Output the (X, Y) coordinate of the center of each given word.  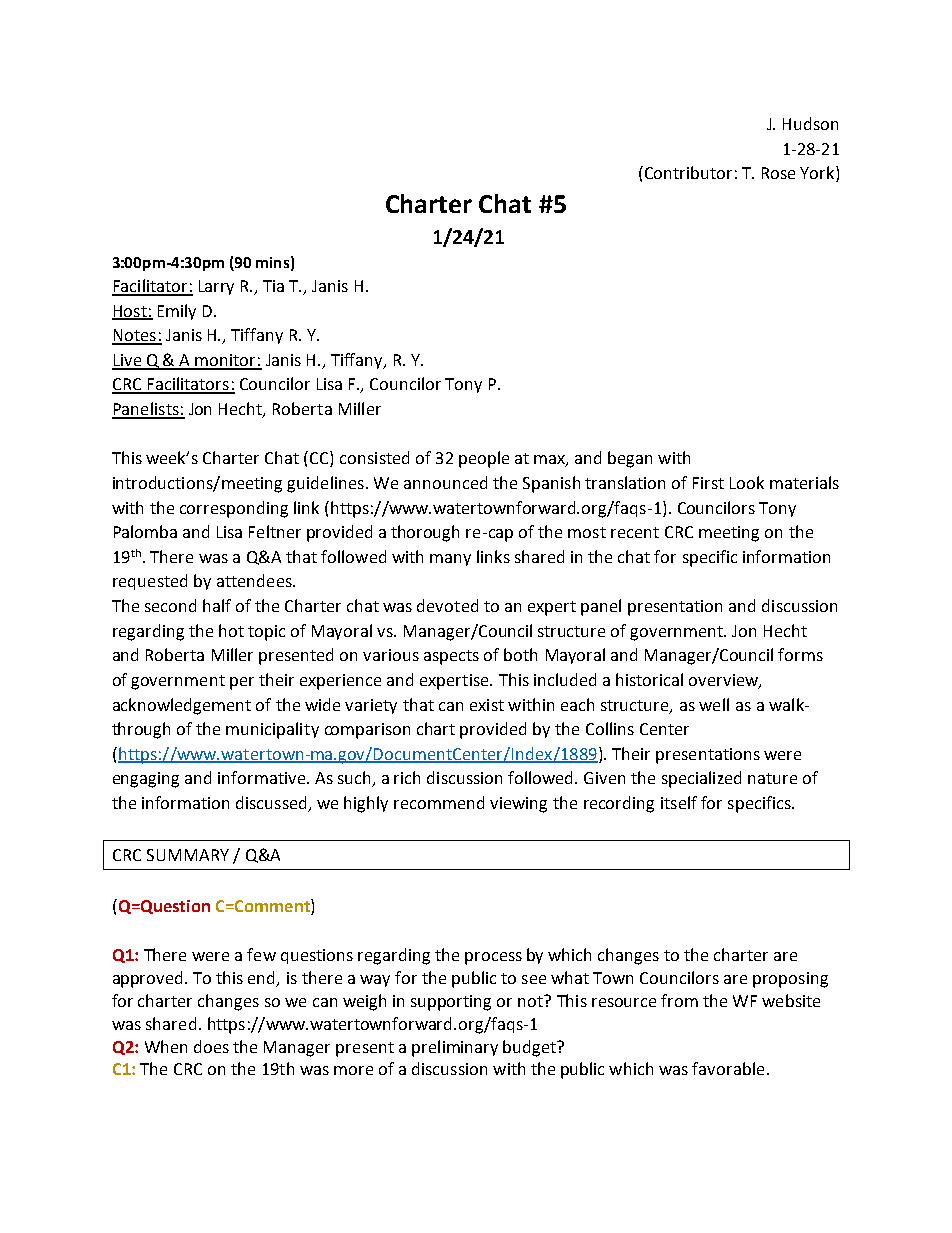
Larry (216, 287)
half (217, 605)
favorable (728, 1068)
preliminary (455, 1048)
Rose (778, 173)
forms (800, 654)
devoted (447, 605)
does (211, 1046)
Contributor (687, 172)
